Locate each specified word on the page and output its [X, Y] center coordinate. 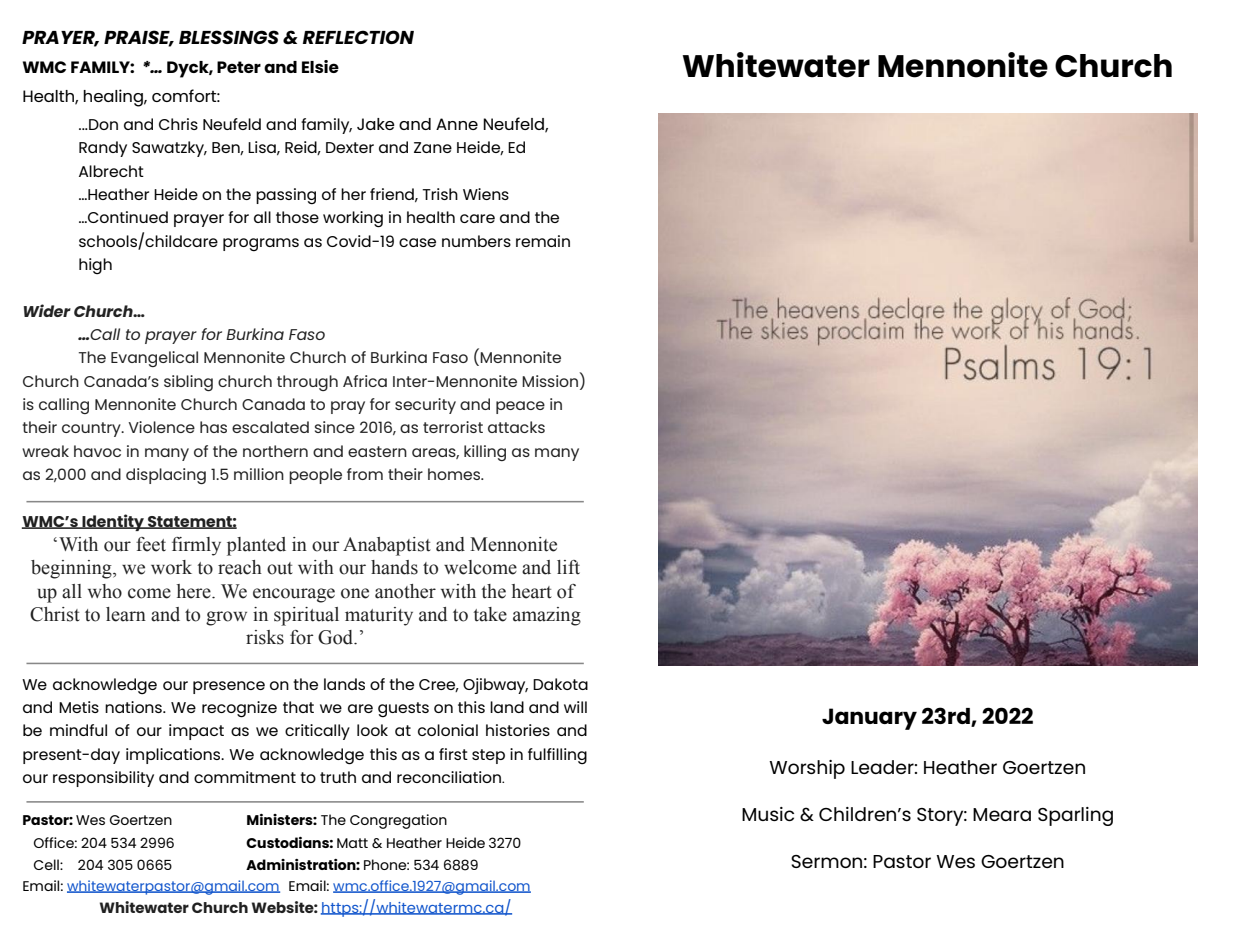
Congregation [398, 821]
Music [768, 814]
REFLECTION [358, 37]
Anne [457, 124]
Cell [47, 864]
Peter [239, 67]
